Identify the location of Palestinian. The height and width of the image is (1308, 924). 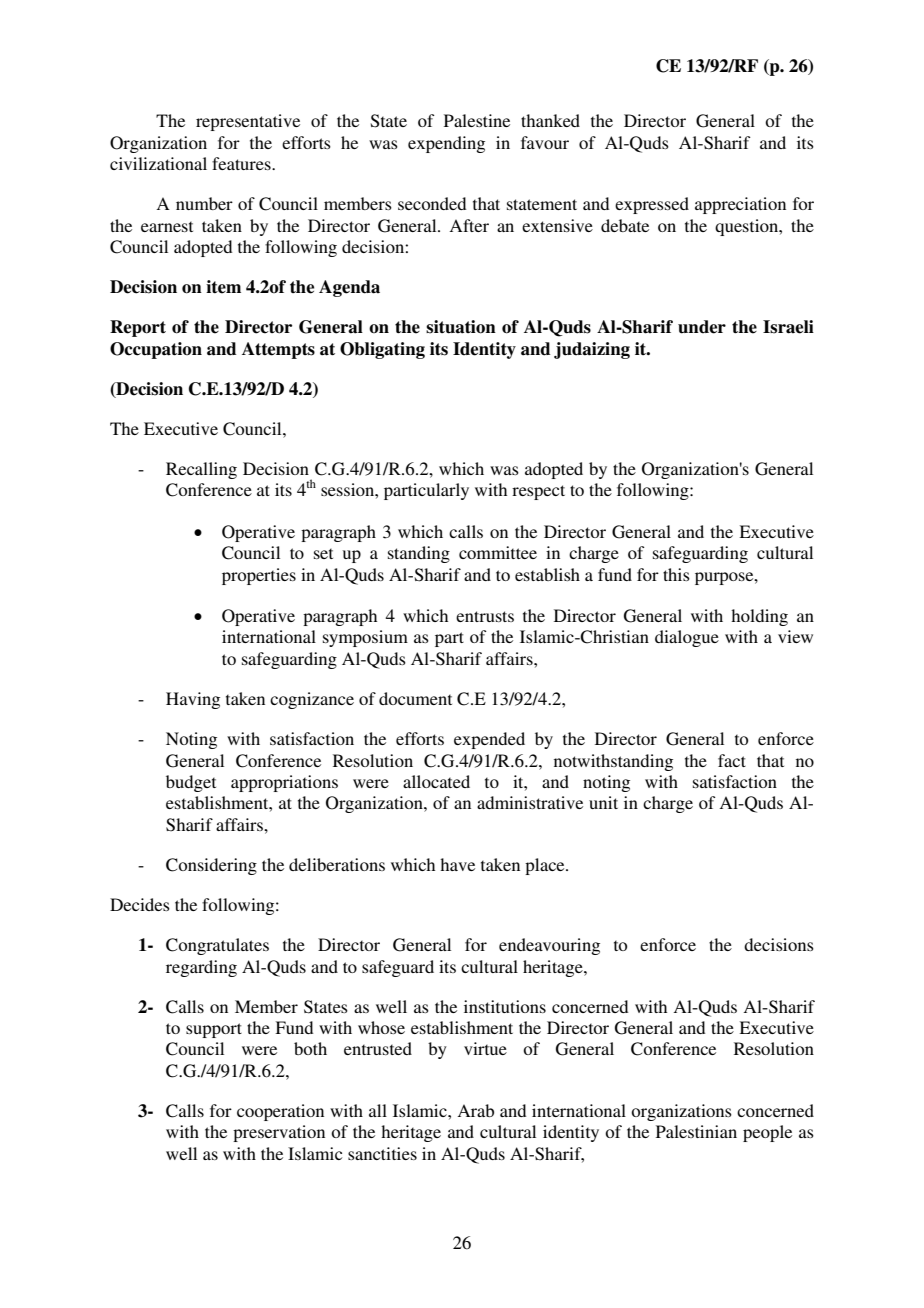
(696, 1131).
